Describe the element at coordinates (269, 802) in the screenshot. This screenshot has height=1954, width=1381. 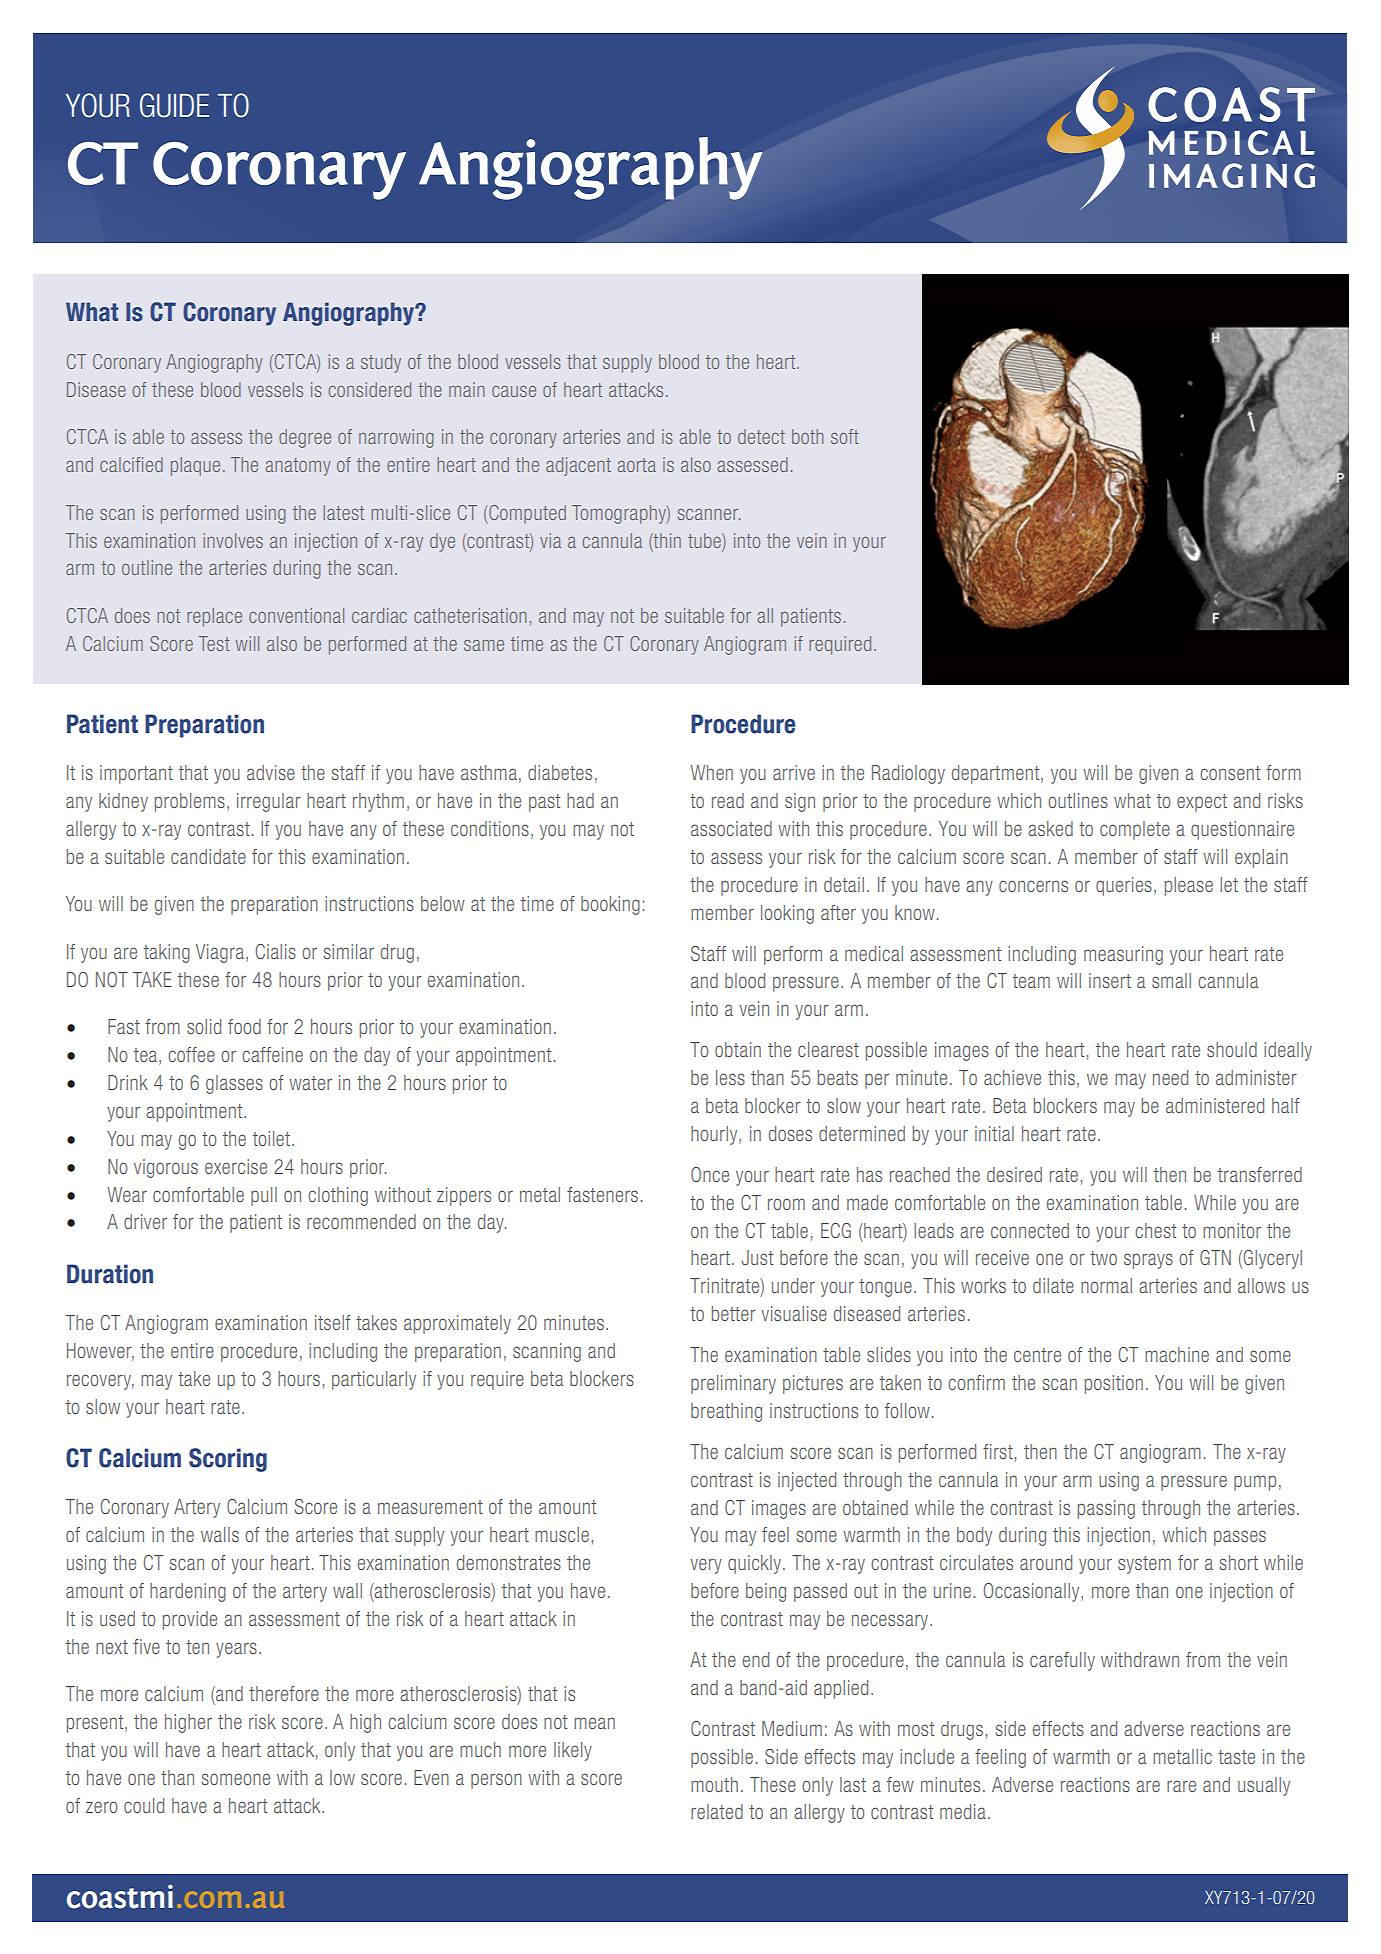
I see `irregular` at that location.
